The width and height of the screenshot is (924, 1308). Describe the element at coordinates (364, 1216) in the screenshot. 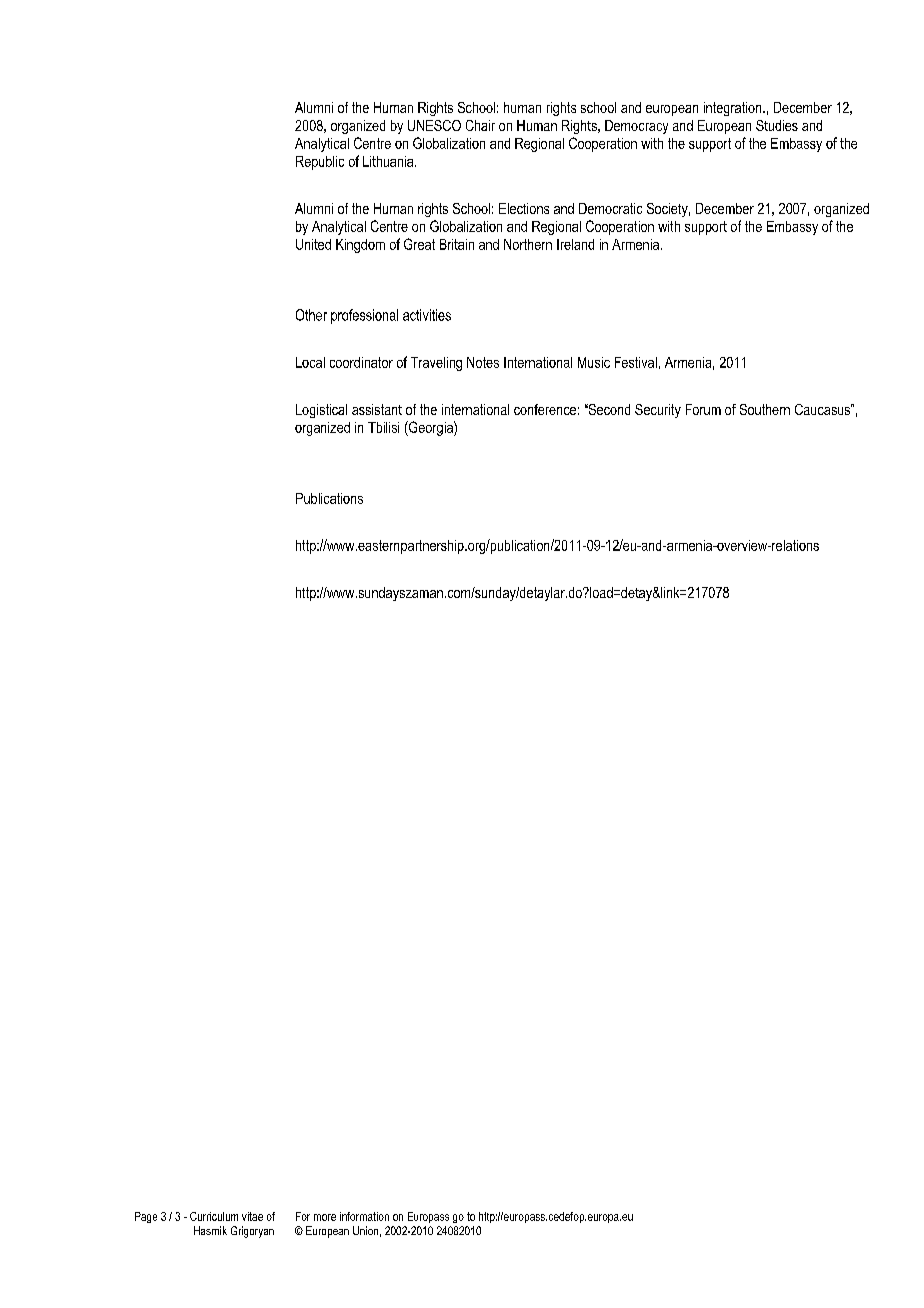

I see `information` at that location.
